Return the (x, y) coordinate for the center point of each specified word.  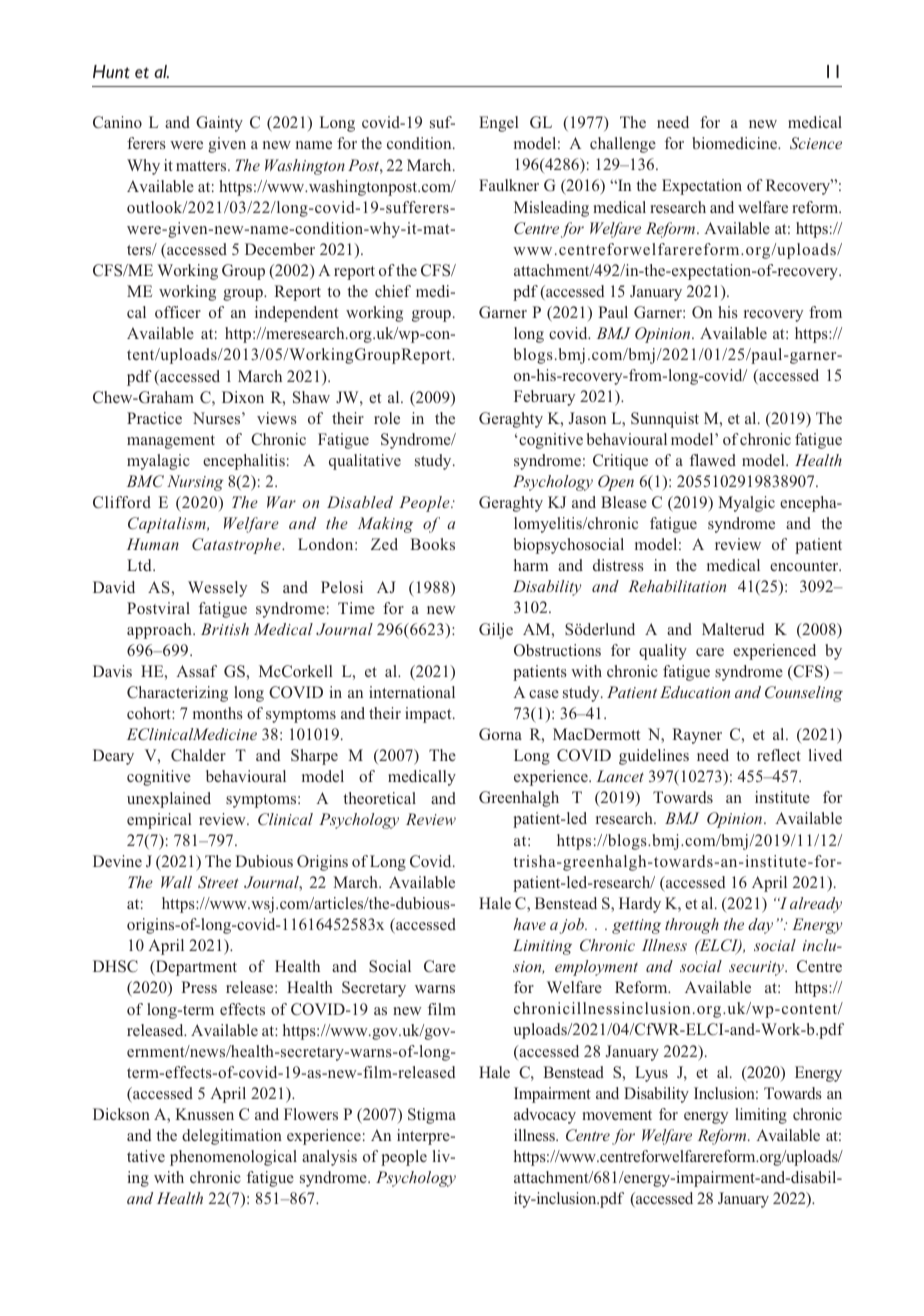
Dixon (243, 397)
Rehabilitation (677, 586)
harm (531, 565)
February (544, 398)
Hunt (111, 72)
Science (816, 143)
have (529, 924)
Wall (176, 882)
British (225, 629)
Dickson (121, 1114)
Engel (499, 124)
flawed (713, 460)
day (760, 926)
